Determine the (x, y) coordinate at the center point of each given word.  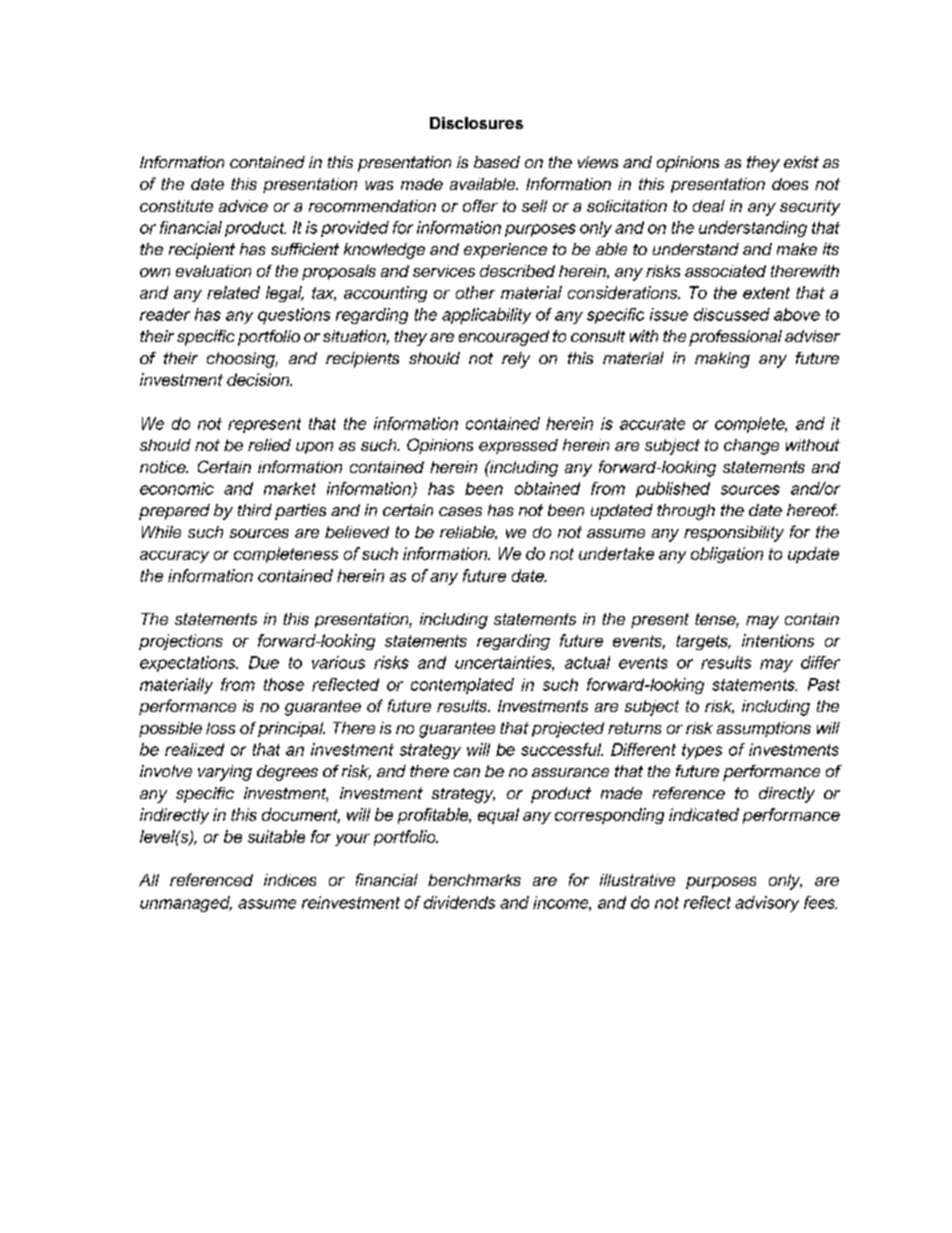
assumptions (764, 729)
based (497, 162)
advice (243, 206)
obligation (727, 555)
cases (460, 511)
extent (766, 293)
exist (801, 162)
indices (290, 880)
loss (220, 728)
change (751, 447)
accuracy (174, 557)
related (233, 292)
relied (269, 445)
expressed (518, 446)
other (475, 292)
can (467, 772)
